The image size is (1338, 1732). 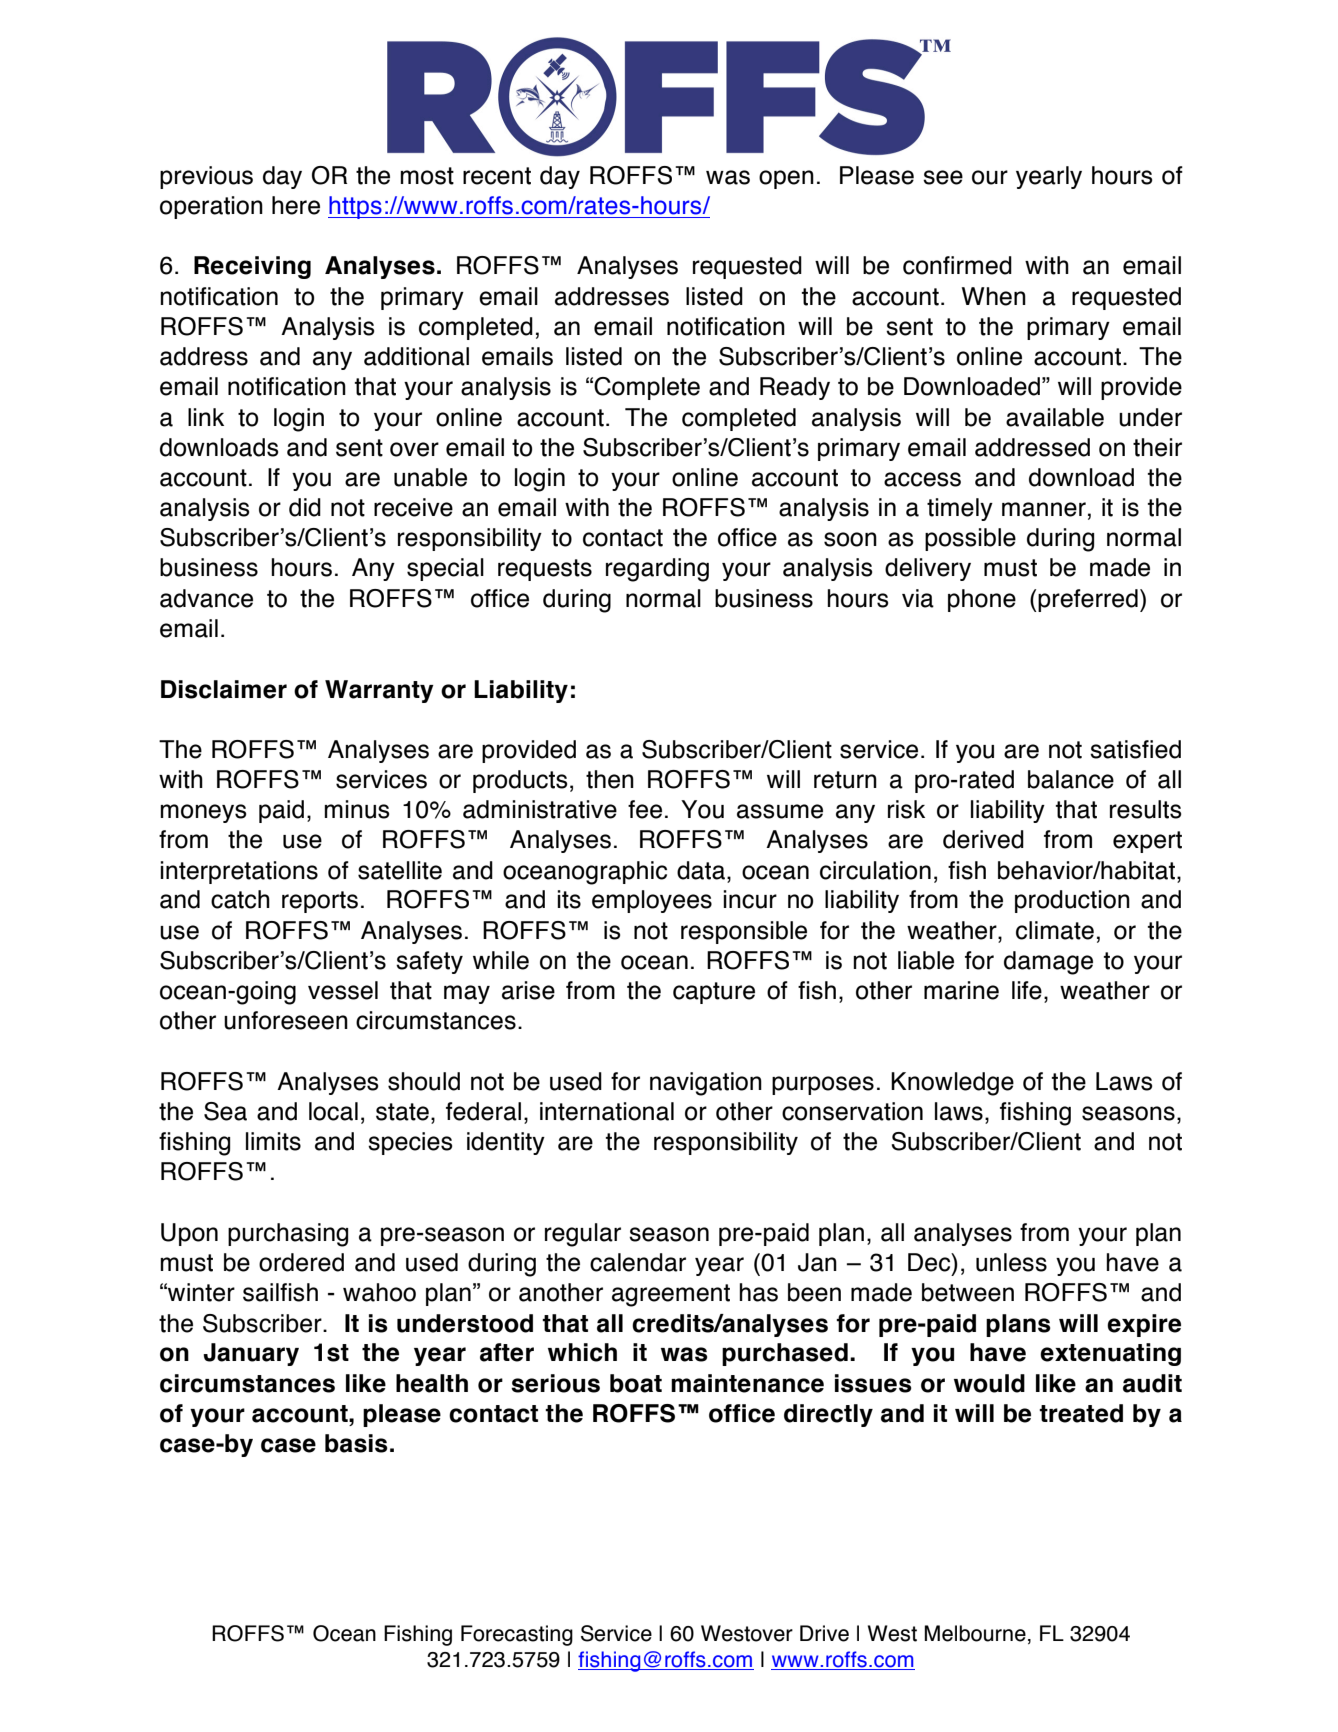 What do you see at coordinates (657, 570) in the document?
I see `regarding` at bounding box center [657, 570].
